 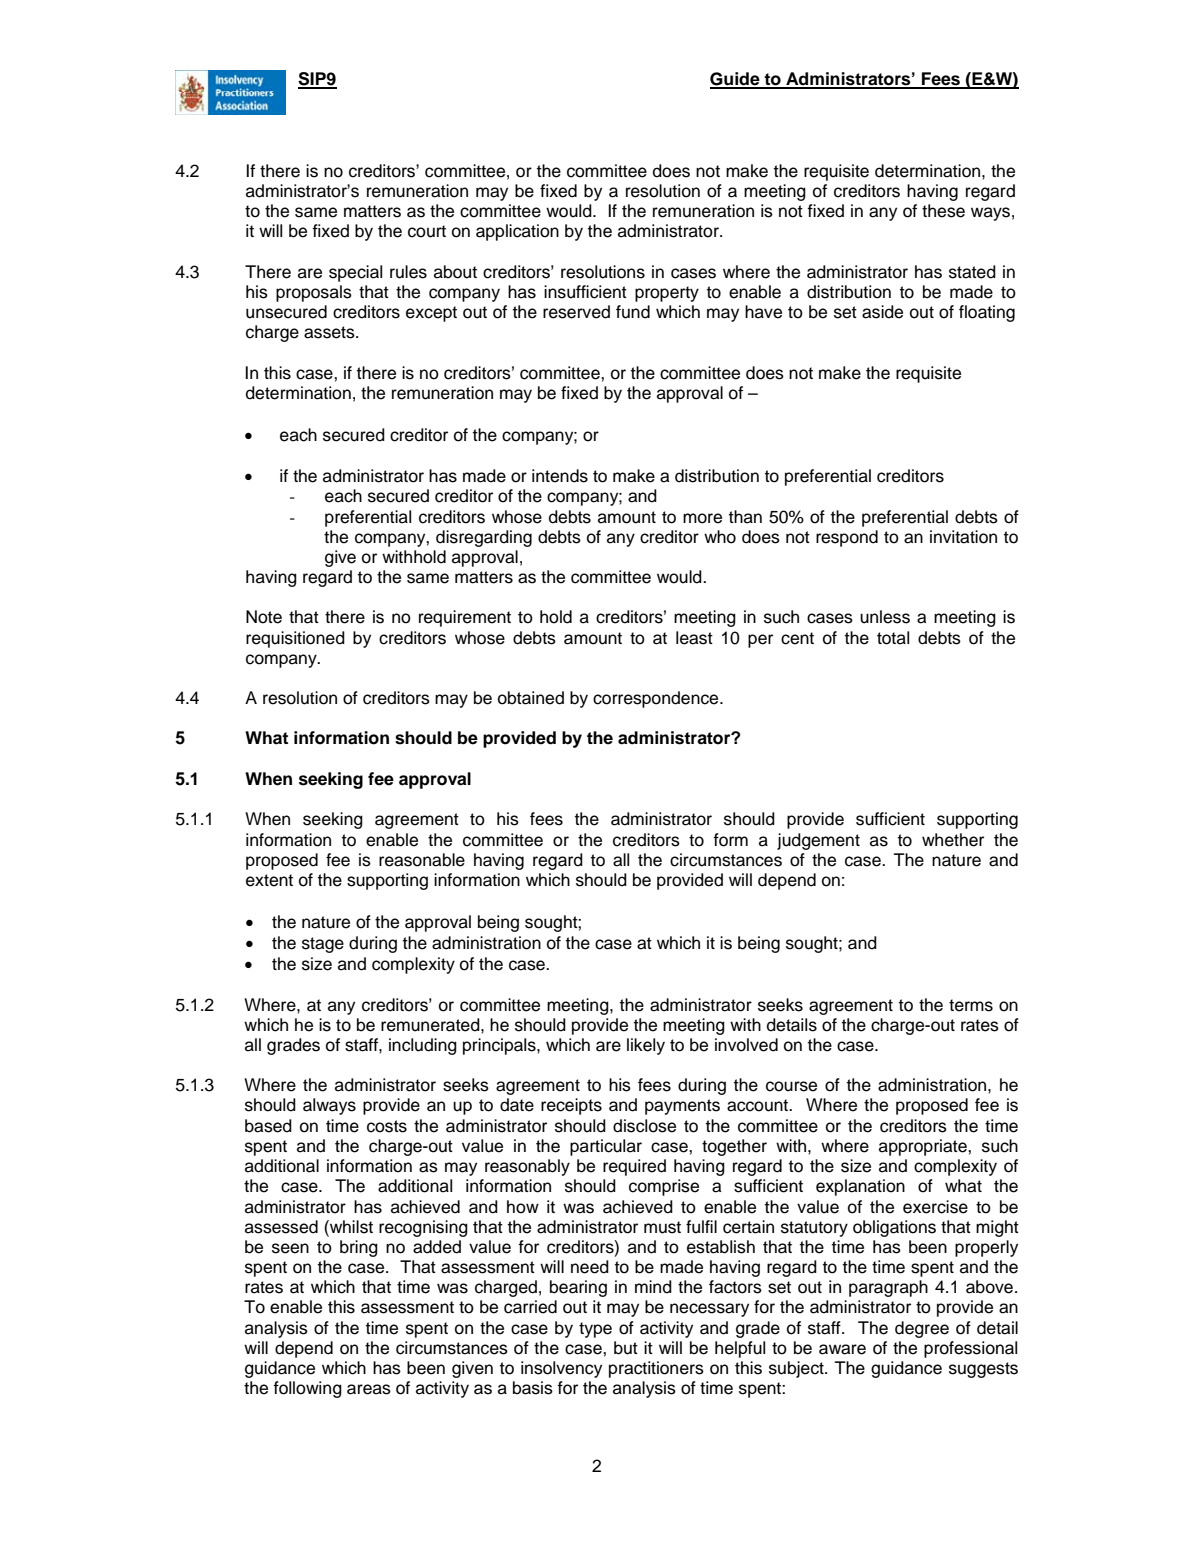 What do you see at coordinates (656, 1369) in the screenshot?
I see `practitioners` at bounding box center [656, 1369].
